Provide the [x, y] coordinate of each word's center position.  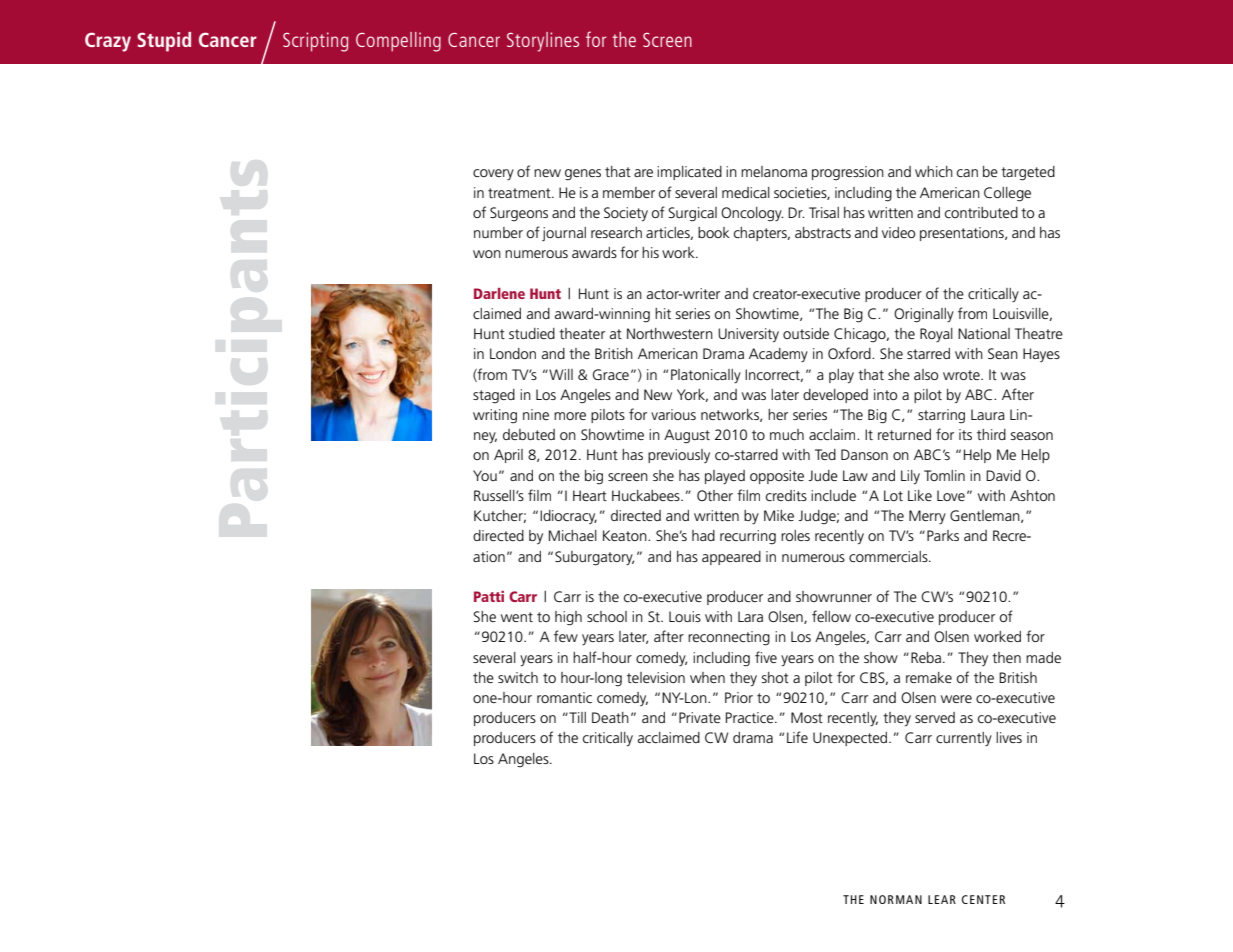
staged [494, 396]
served [935, 717]
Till [576, 717]
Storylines [543, 42]
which [934, 171]
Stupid [164, 42]
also [926, 374]
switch [518, 677]
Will [560, 374]
